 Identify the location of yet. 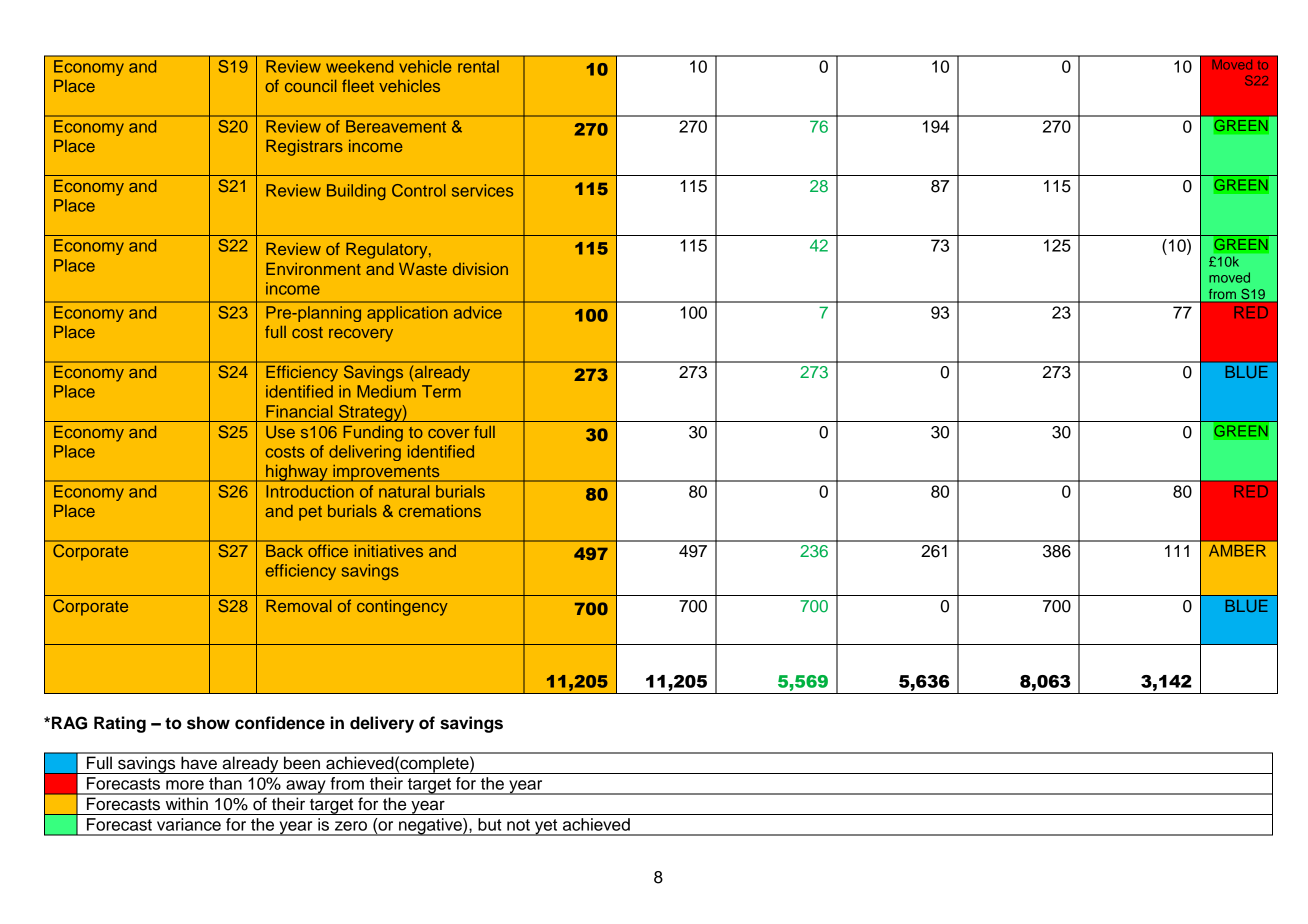
(546, 827).
